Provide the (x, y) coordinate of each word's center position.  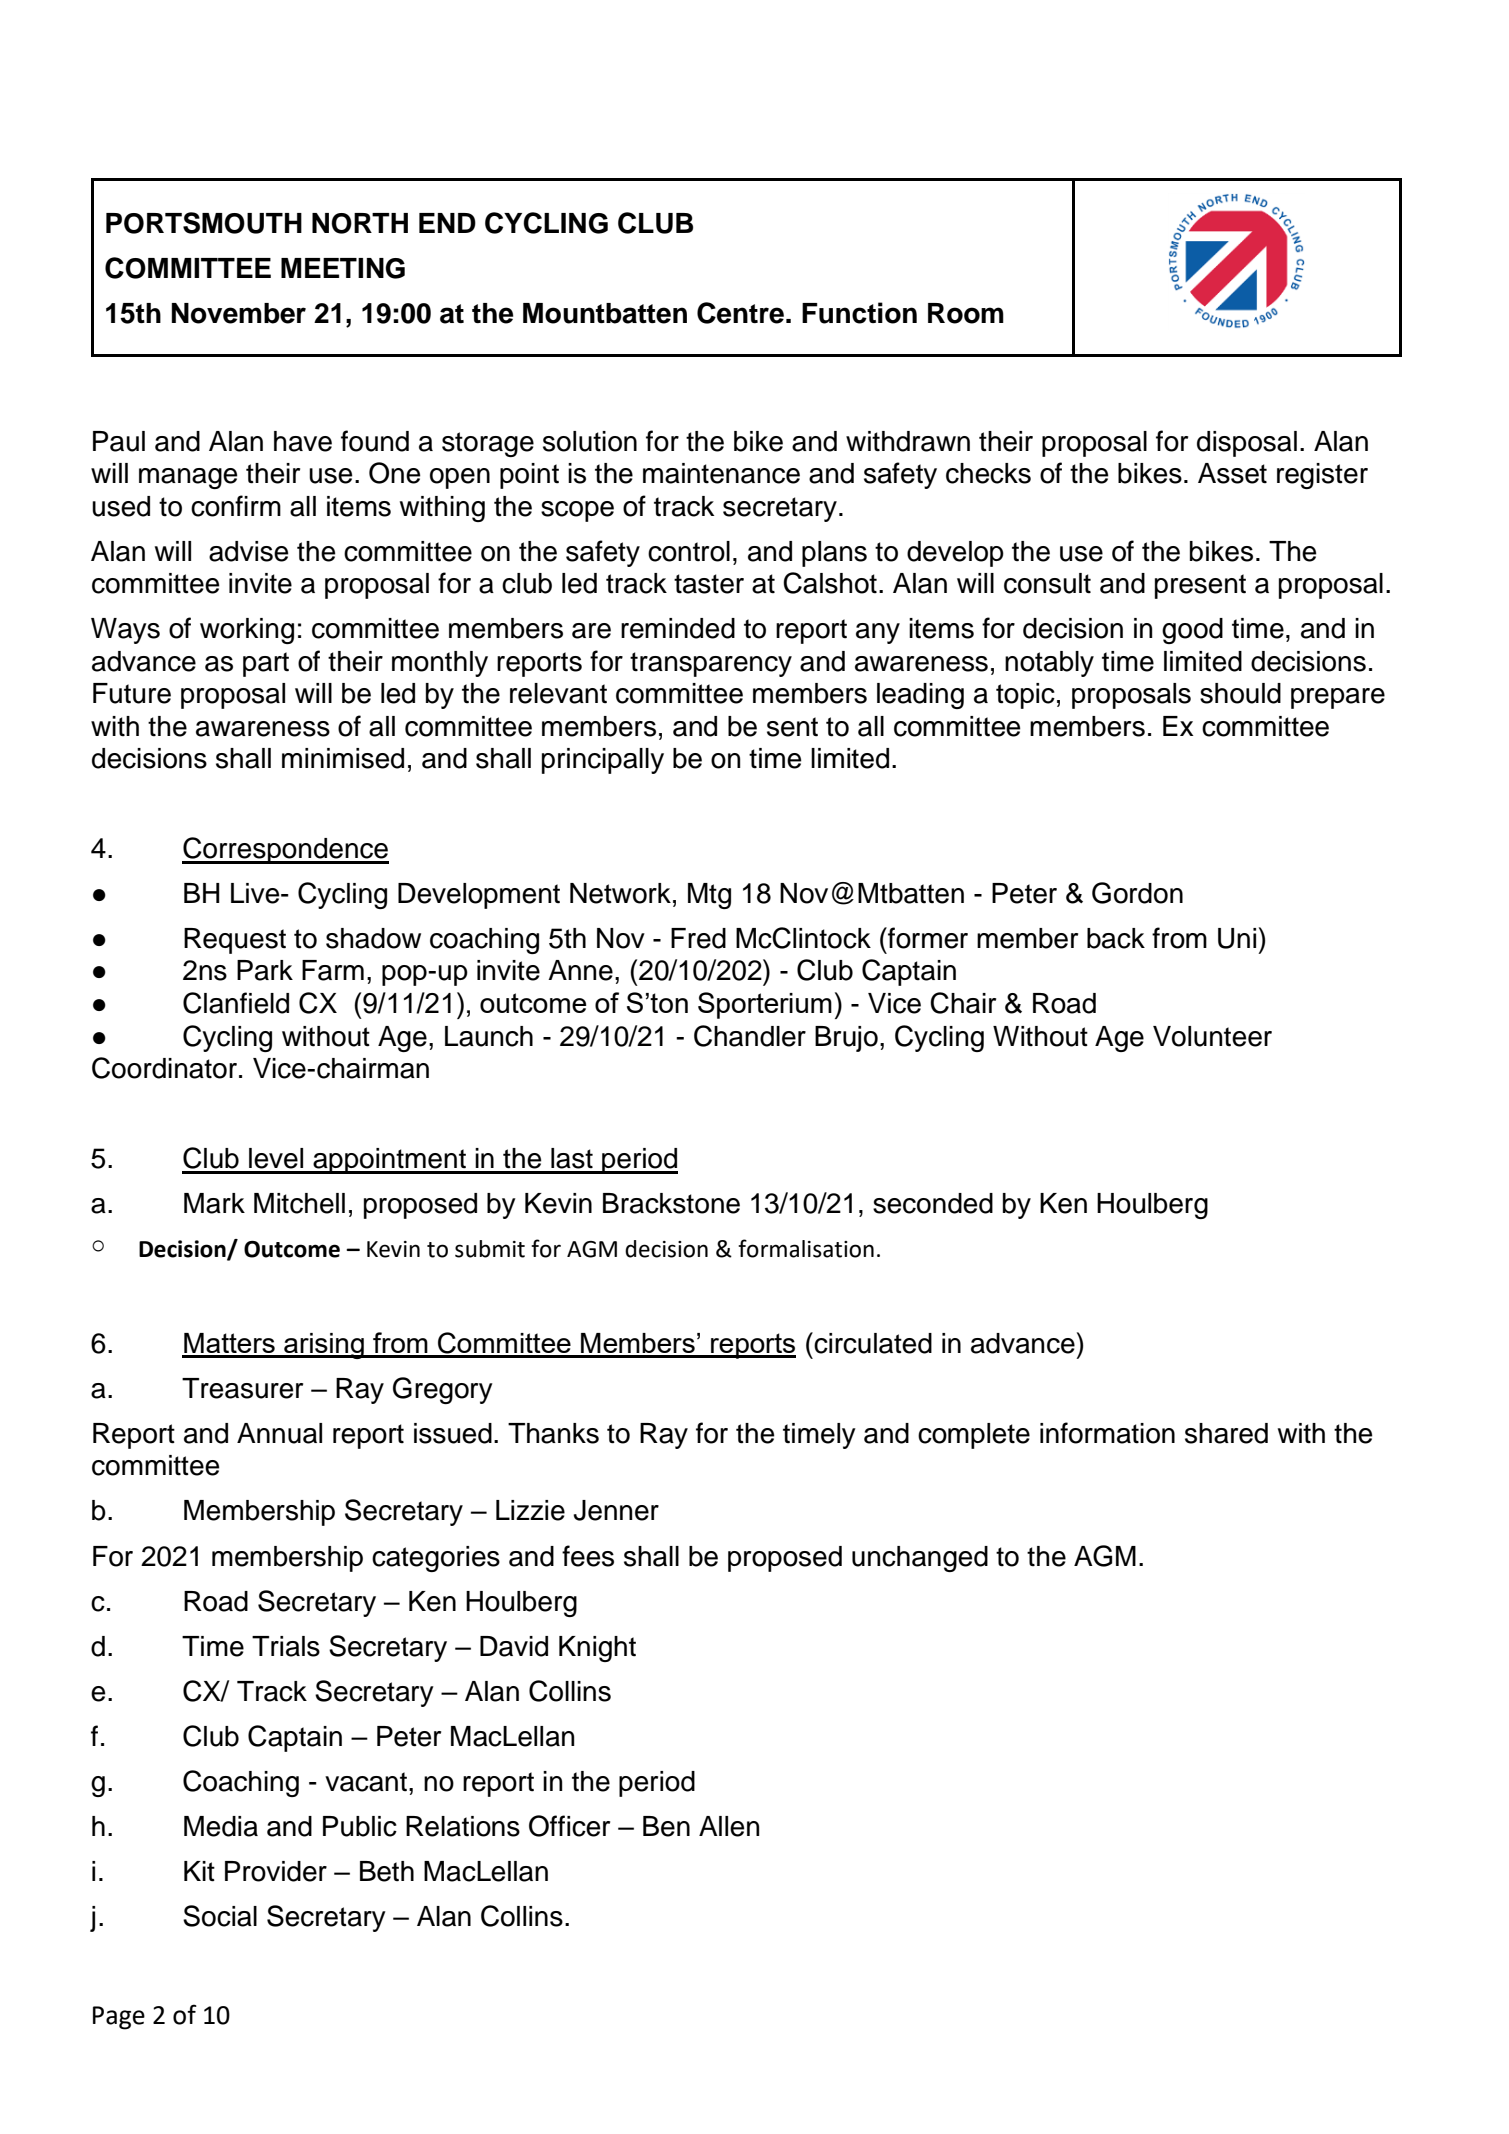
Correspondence (285, 850)
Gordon (1137, 893)
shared (1226, 1433)
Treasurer (242, 1388)
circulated (872, 1343)
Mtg (709, 896)
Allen (729, 1826)
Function (859, 313)
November (239, 313)
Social (220, 1916)
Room (966, 313)
